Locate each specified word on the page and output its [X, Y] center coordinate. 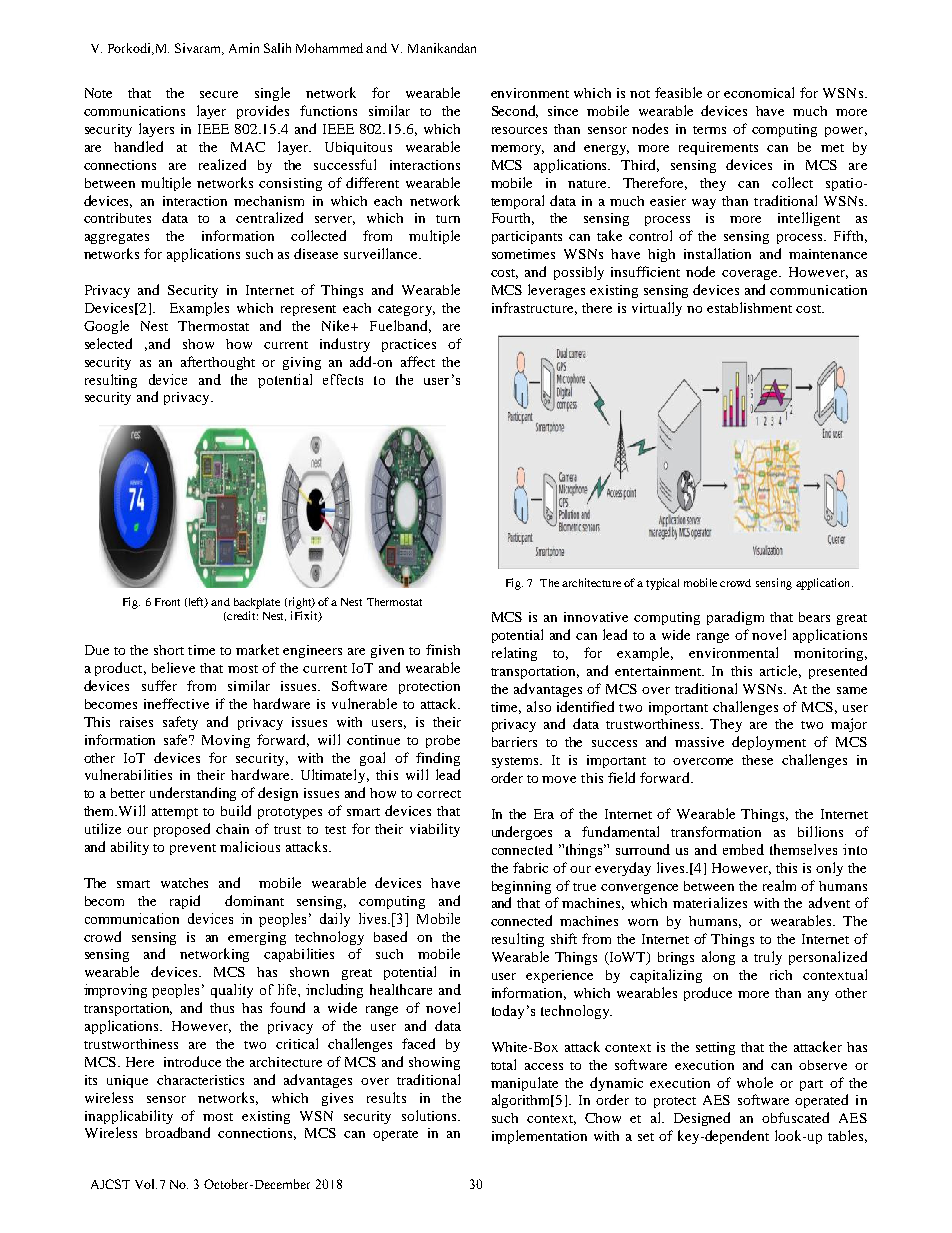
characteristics [200, 1080]
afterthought [218, 363]
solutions [430, 1115]
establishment [749, 307]
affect [418, 361]
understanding [193, 794]
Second [515, 111]
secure [219, 94]
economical [759, 92]
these [757, 760]
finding [438, 759]
